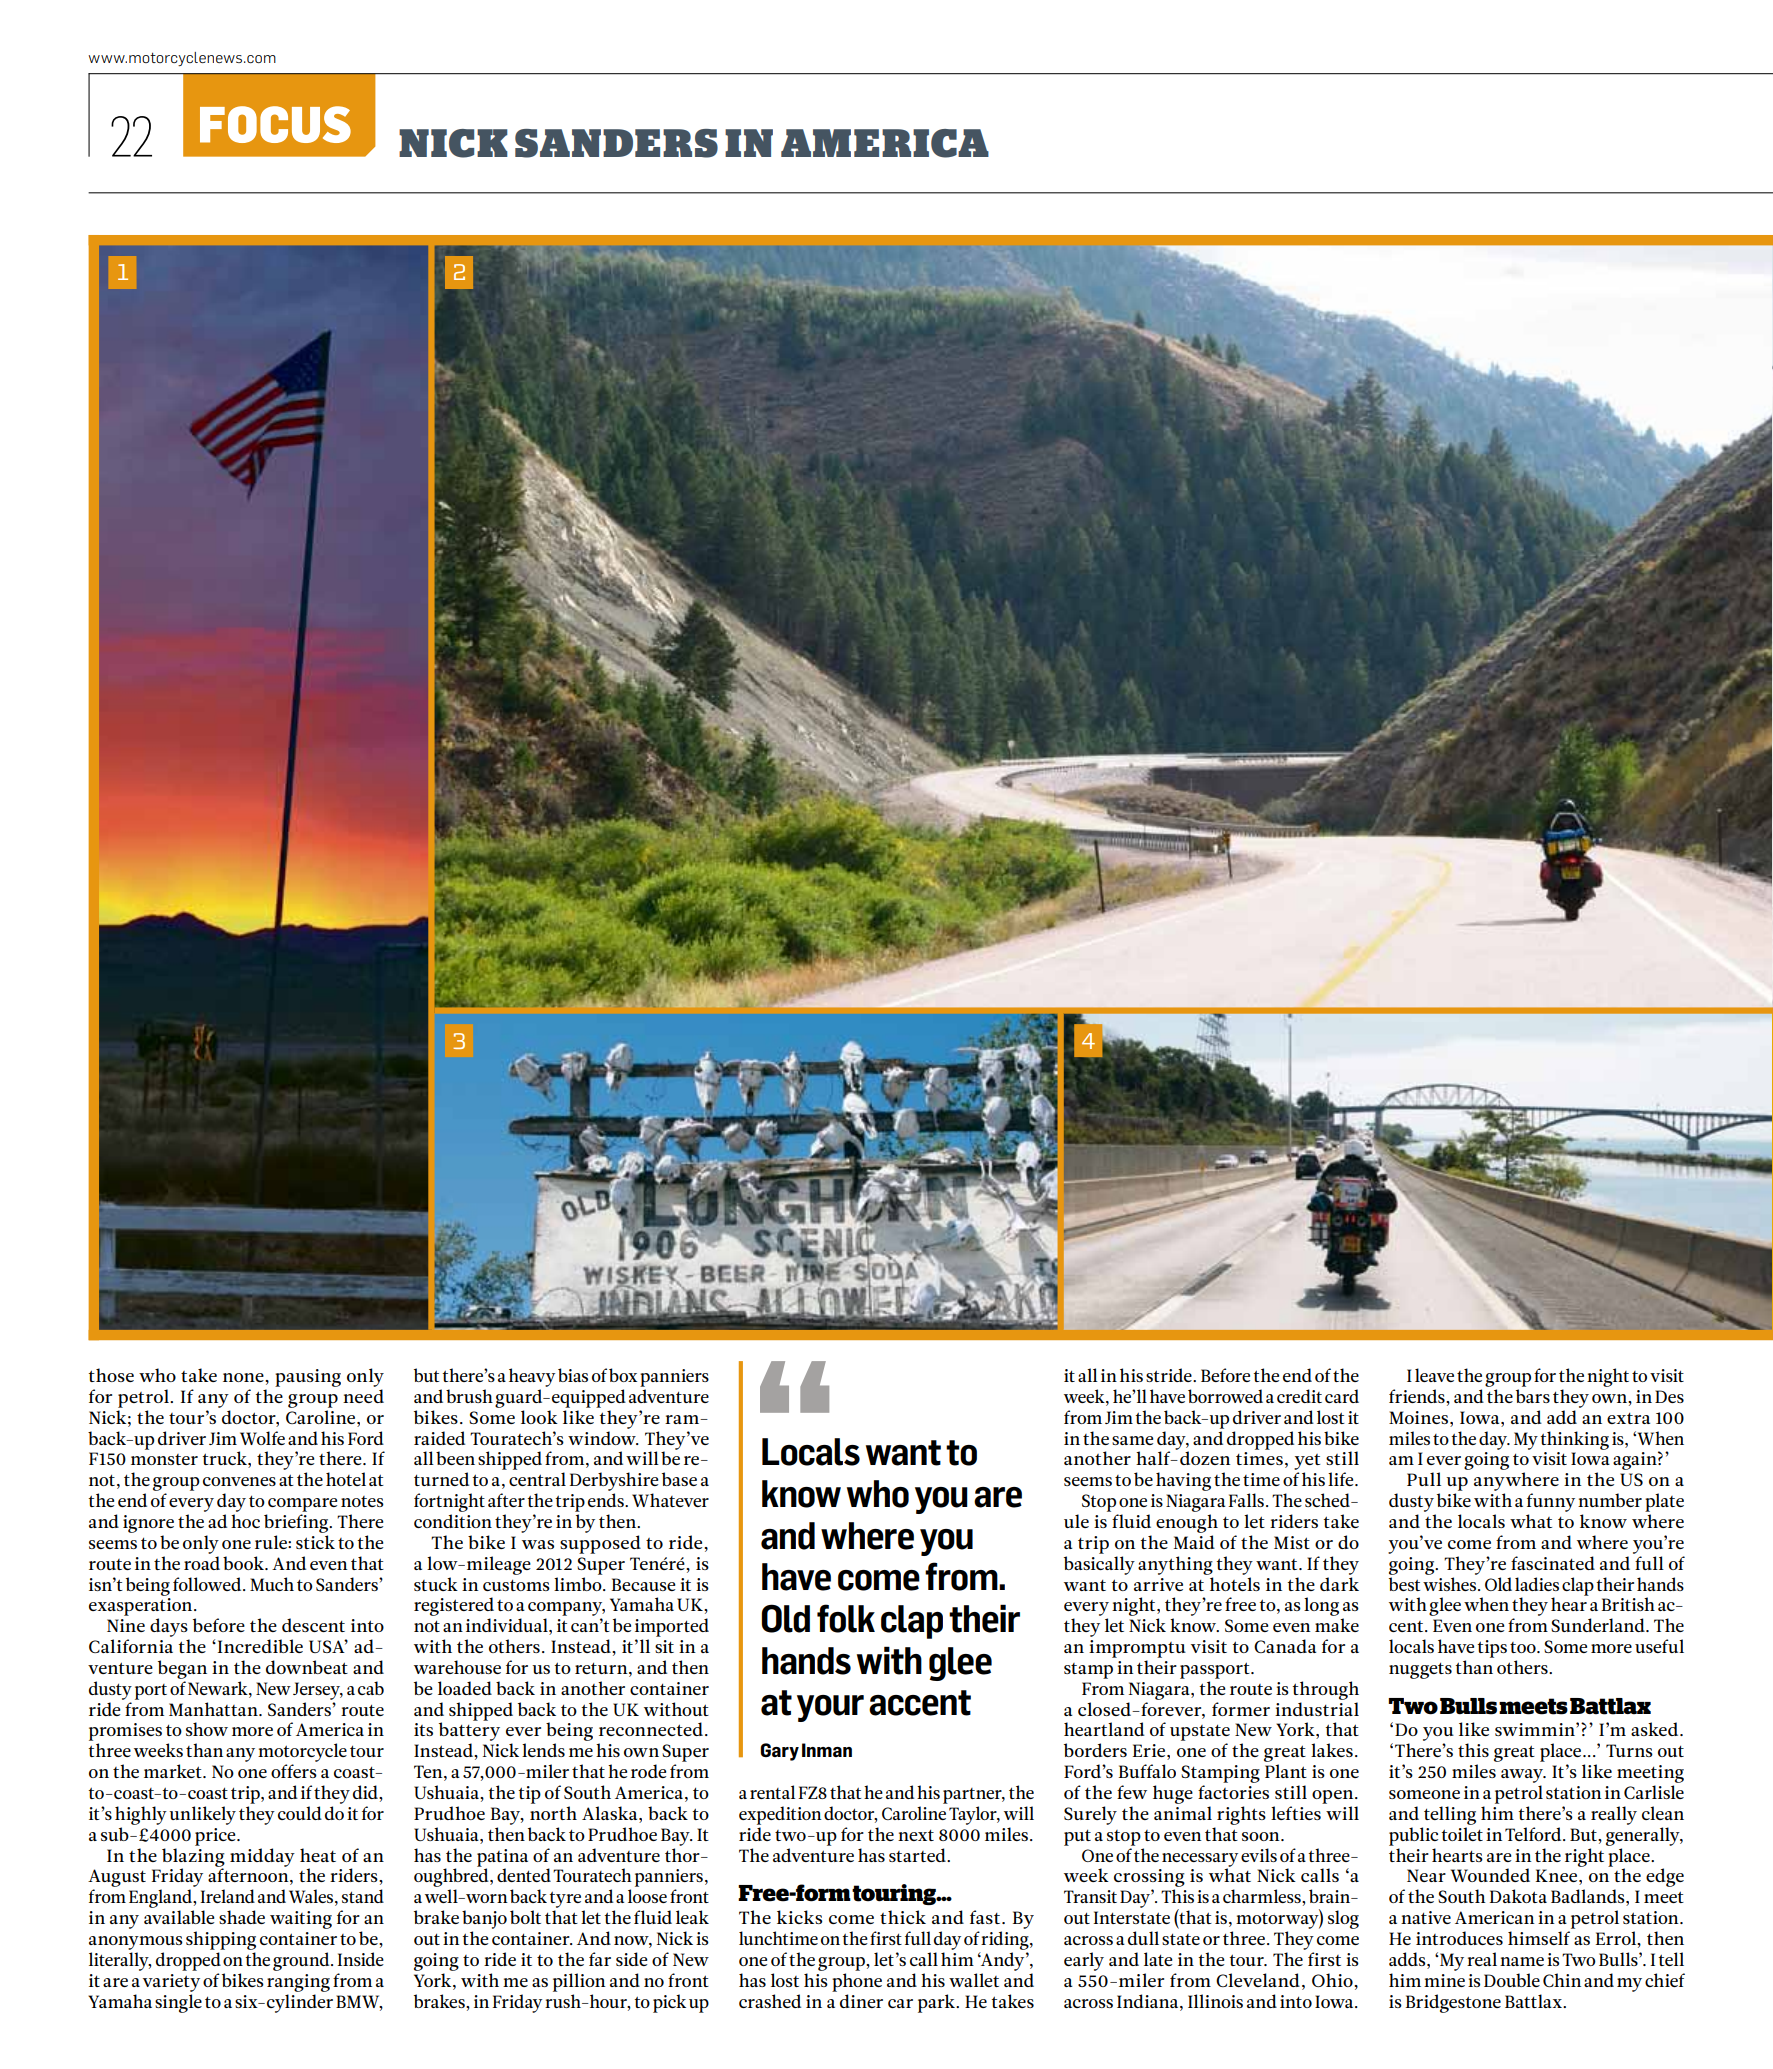 This screenshot has width=1773, height=2069. What do you see at coordinates (573, 1375) in the screenshot?
I see `bias` at bounding box center [573, 1375].
